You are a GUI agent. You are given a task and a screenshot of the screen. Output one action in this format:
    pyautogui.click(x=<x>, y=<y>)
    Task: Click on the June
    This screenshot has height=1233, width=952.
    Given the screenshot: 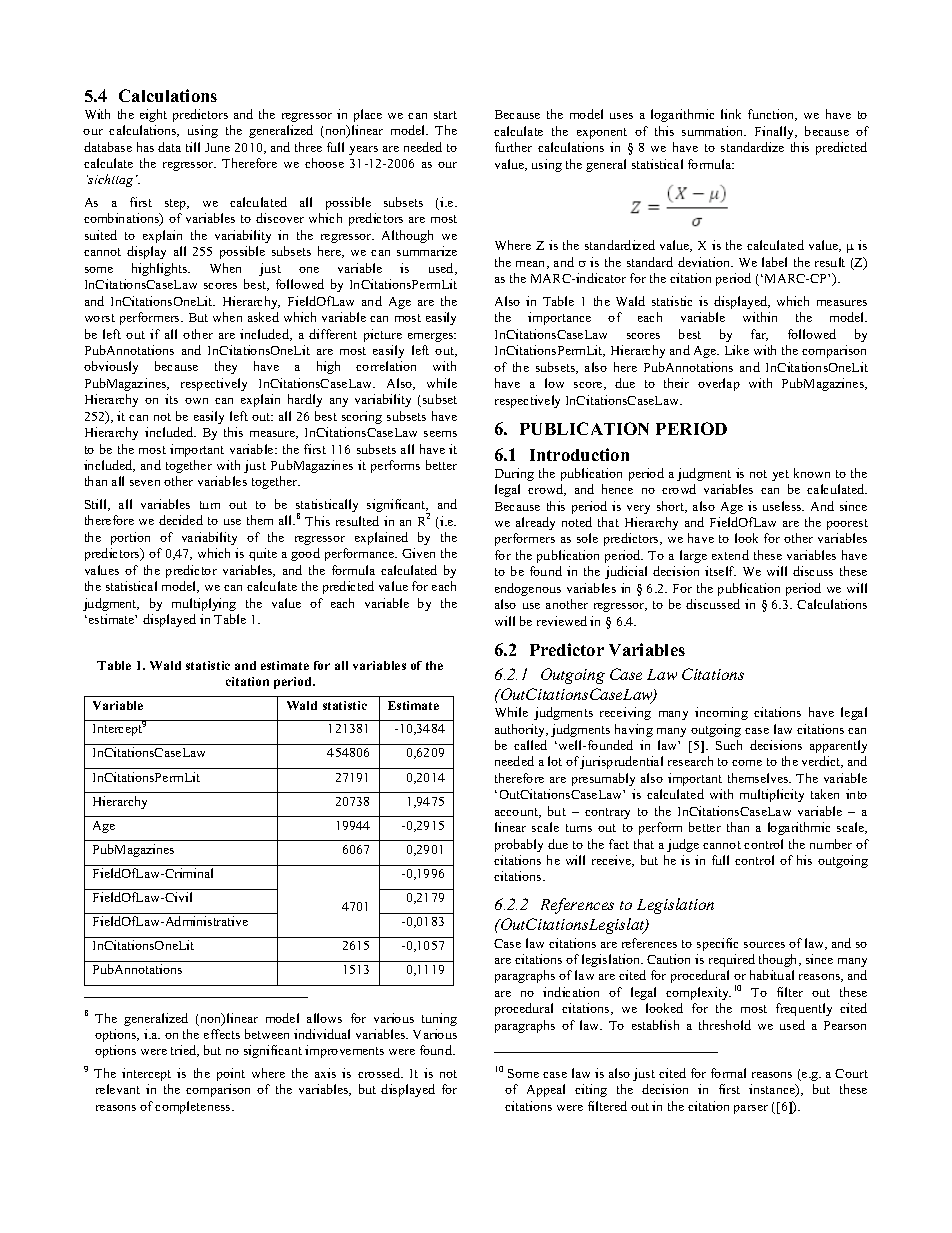 What is the action you would take?
    pyautogui.click(x=217, y=147)
